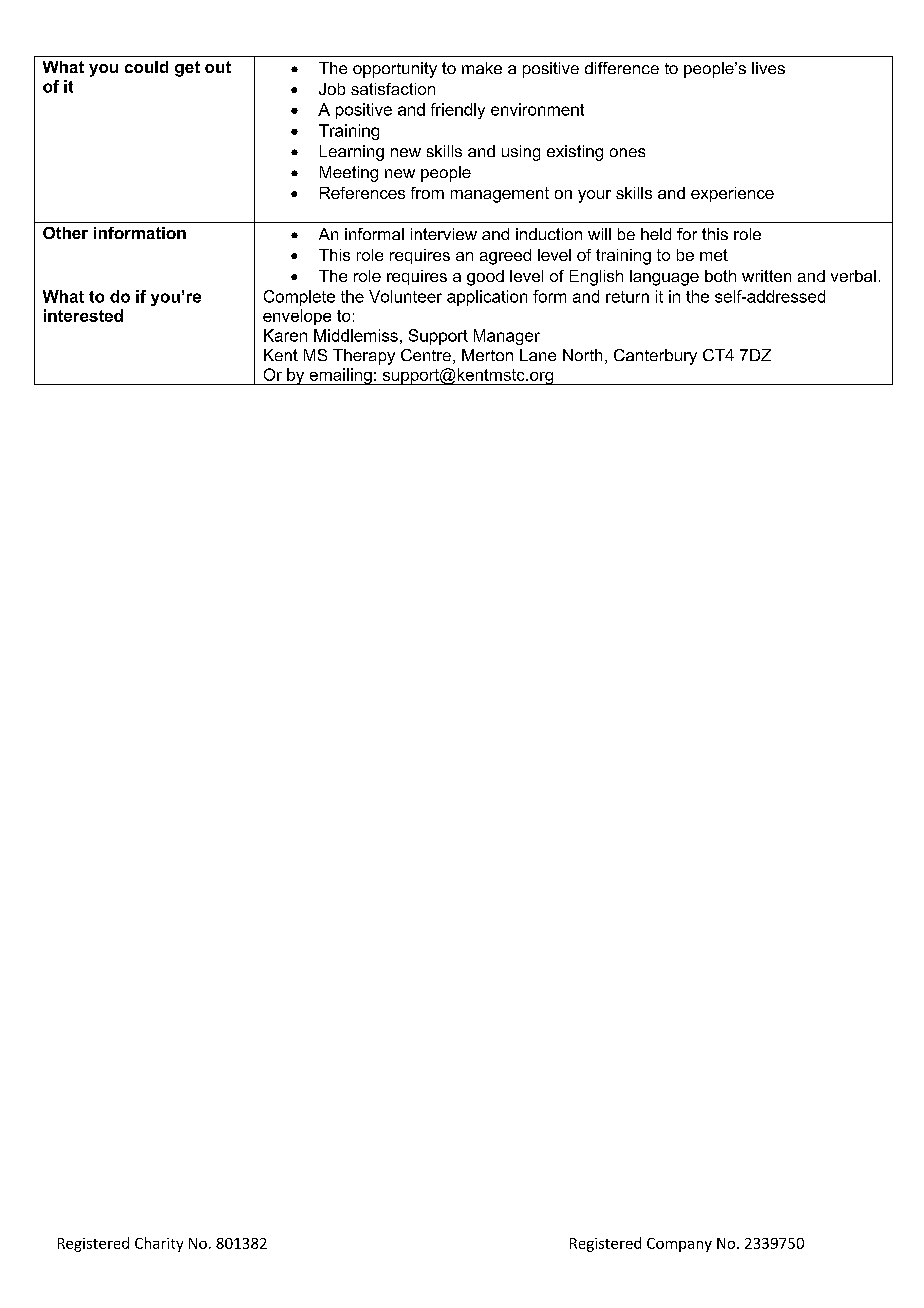  What do you see at coordinates (655, 357) in the image?
I see `Canterbury` at bounding box center [655, 357].
